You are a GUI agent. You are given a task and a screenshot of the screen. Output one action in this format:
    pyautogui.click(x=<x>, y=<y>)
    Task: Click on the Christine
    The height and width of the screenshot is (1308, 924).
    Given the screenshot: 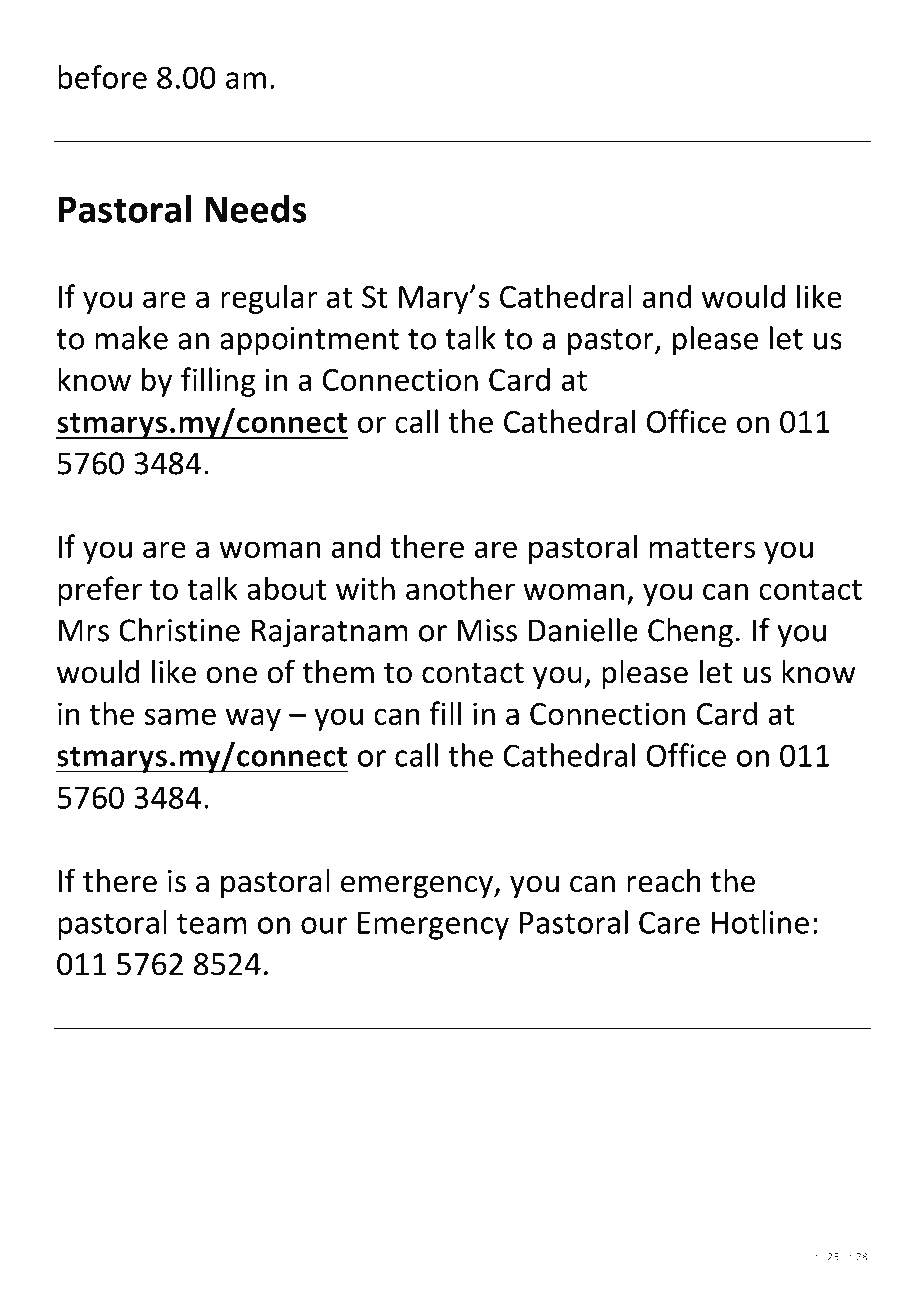 What is the action you would take?
    pyautogui.click(x=179, y=630)
